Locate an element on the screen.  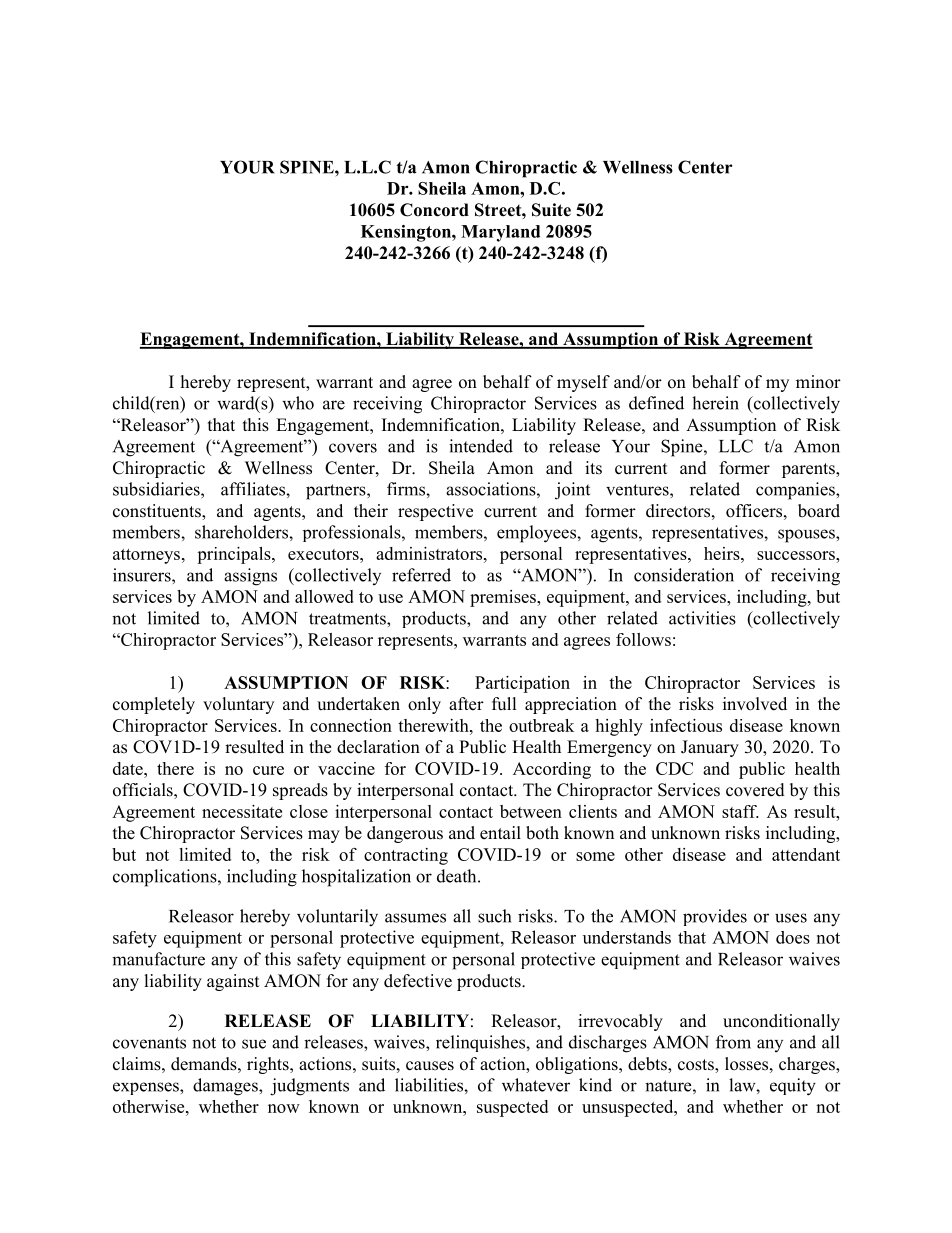
whatever is located at coordinates (536, 1085).
